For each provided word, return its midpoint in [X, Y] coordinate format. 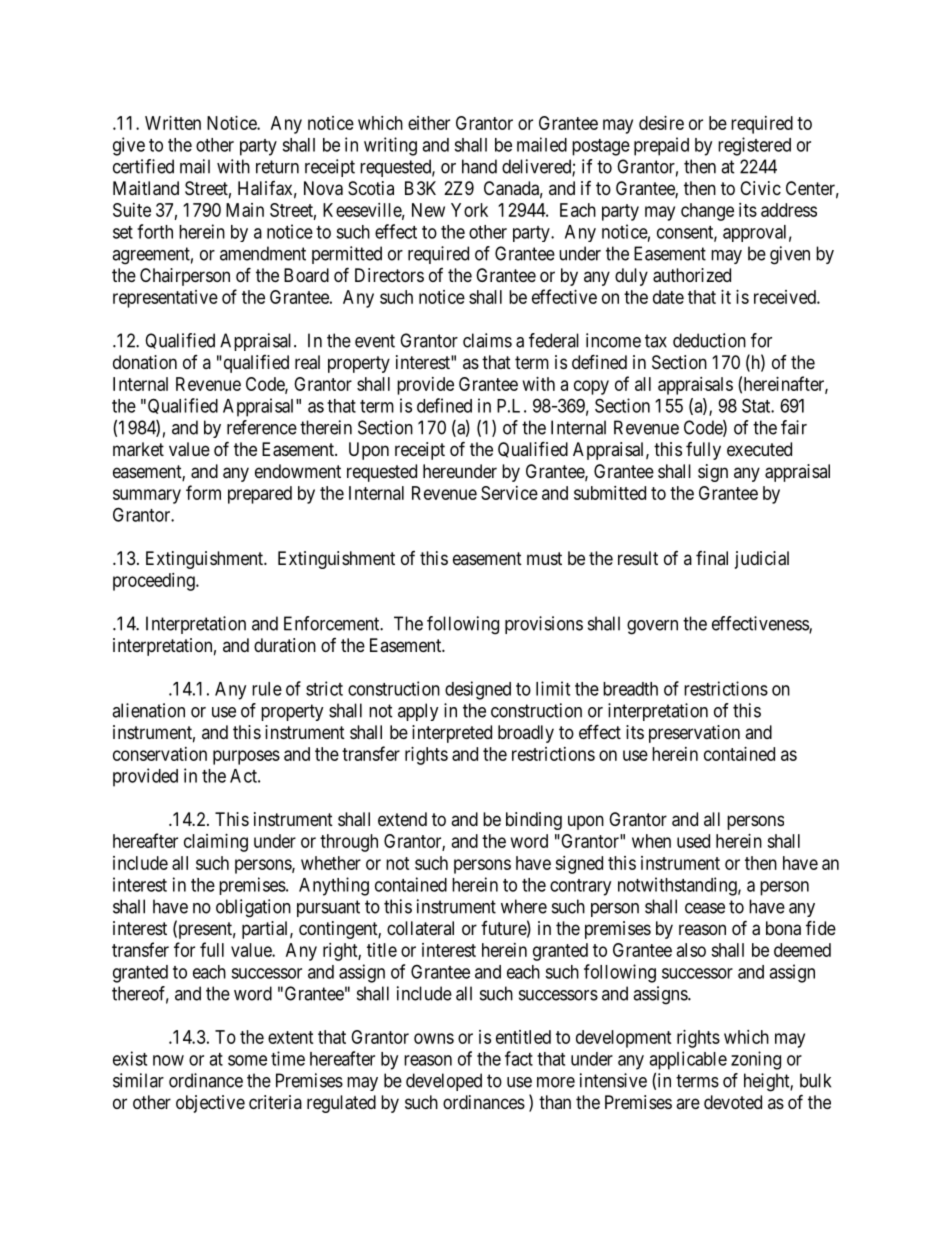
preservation [694, 734]
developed [444, 1082]
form [203, 492]
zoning [756, 1060]
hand [479, 166]
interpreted [452, 734]
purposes [246, 757]
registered [754, 146]
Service [509, 493]
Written [173, 123]
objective [210, 1104]
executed [759, 449]
